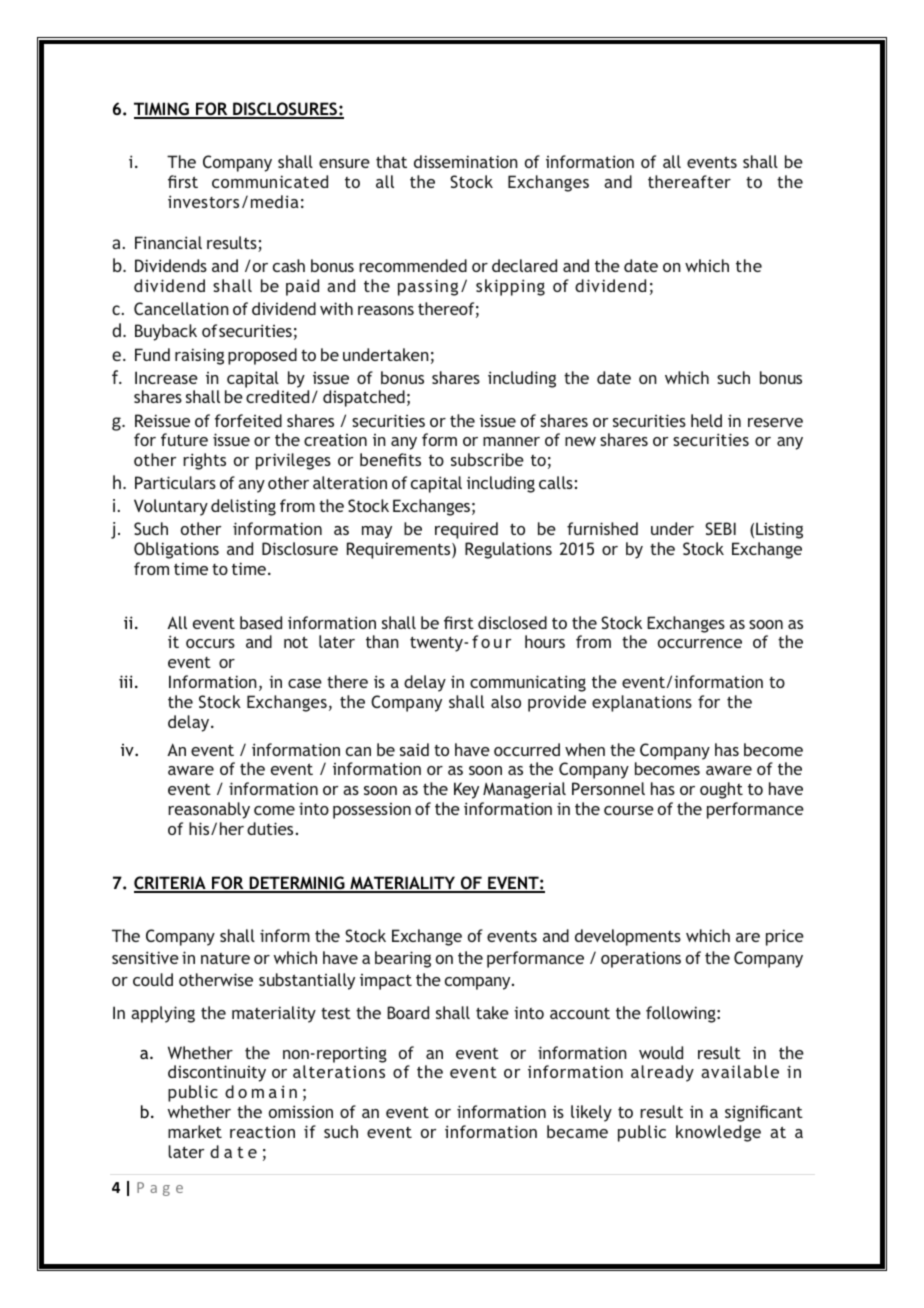  What do you see at coordinates (524, 265) in the screenshot?
I see `declared` at bounding box center [524, 265].
